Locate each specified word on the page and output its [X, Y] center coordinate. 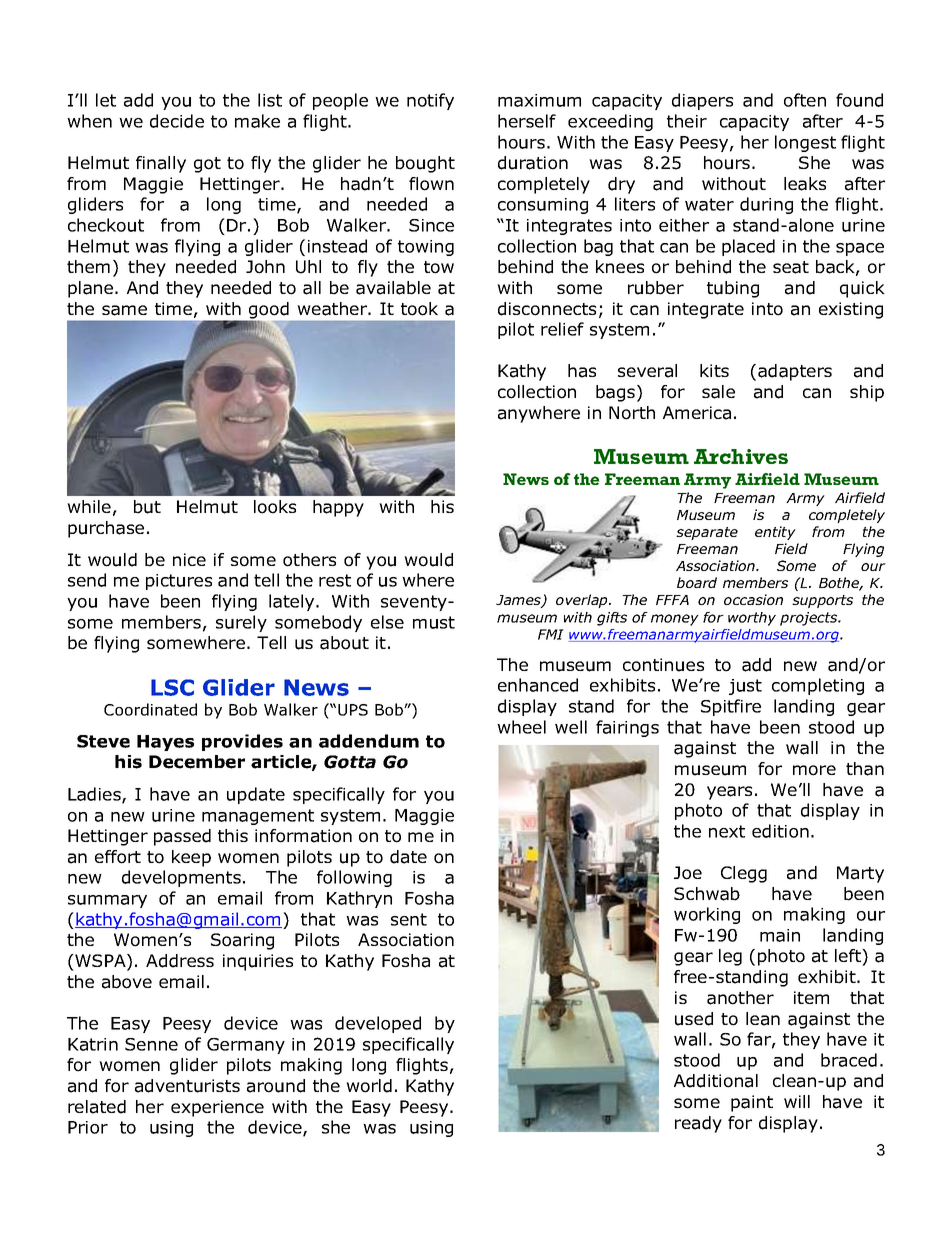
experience [217, 1108]
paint [752, 1103]
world [369, 1086]
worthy [752, 619]
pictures [179, 582]
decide [177, 121]
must [434, 622]
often [805, 100]
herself [527, 121]
